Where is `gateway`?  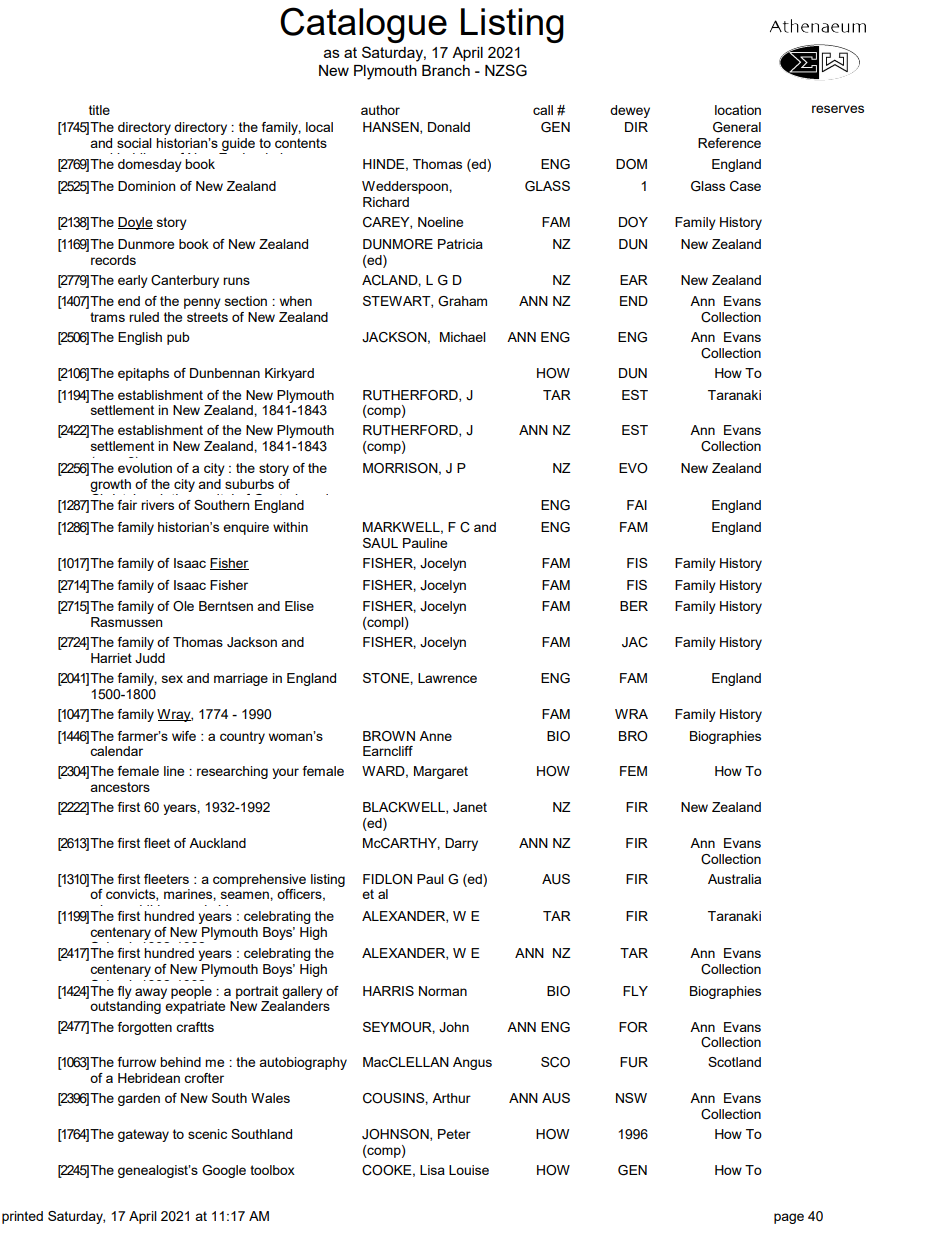 gateway is located at coordinates (143, 1135).
